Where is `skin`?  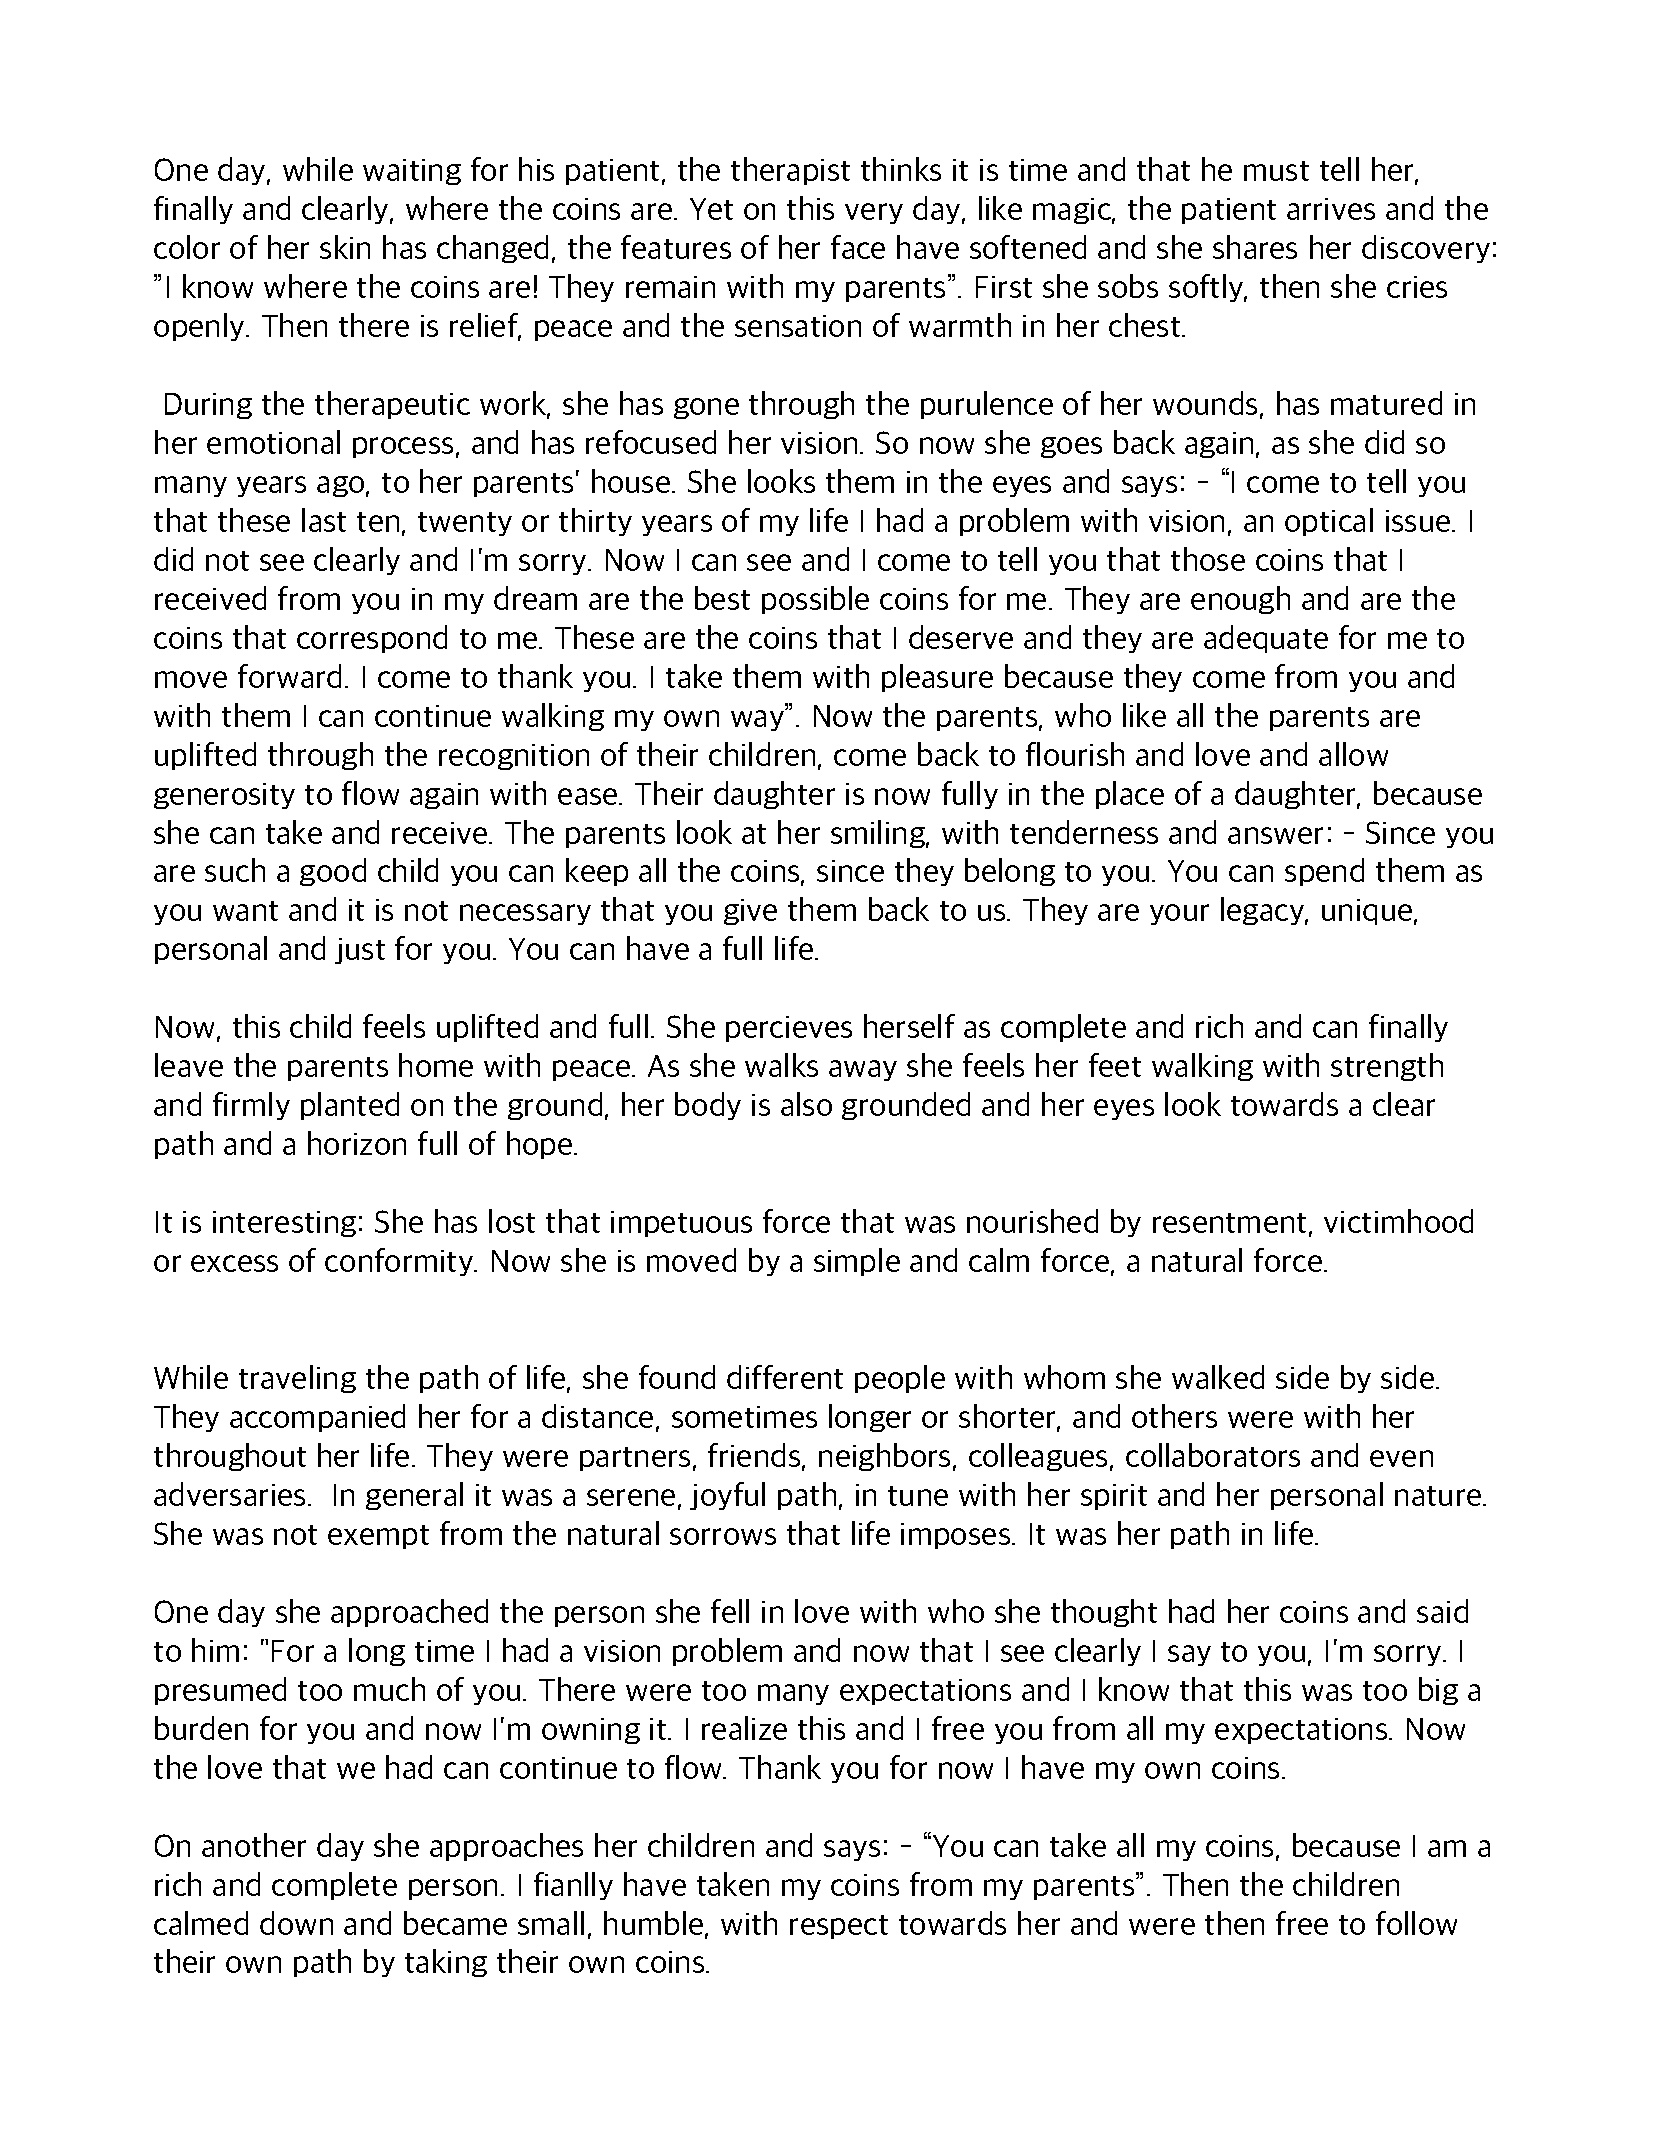 skin is located at coordinates (345, 247).
